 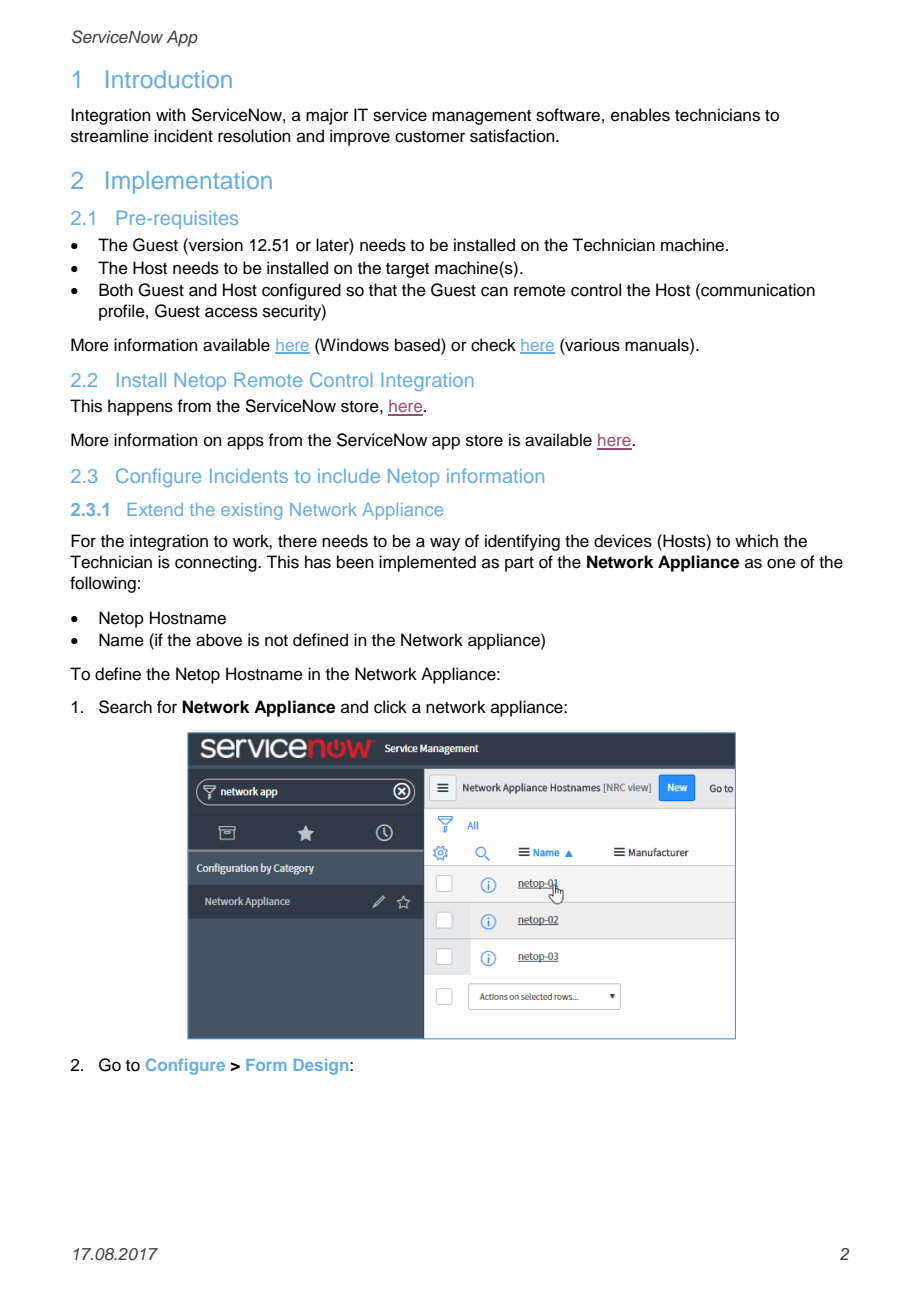 I want to click on target, so click(x=407, y=270).
